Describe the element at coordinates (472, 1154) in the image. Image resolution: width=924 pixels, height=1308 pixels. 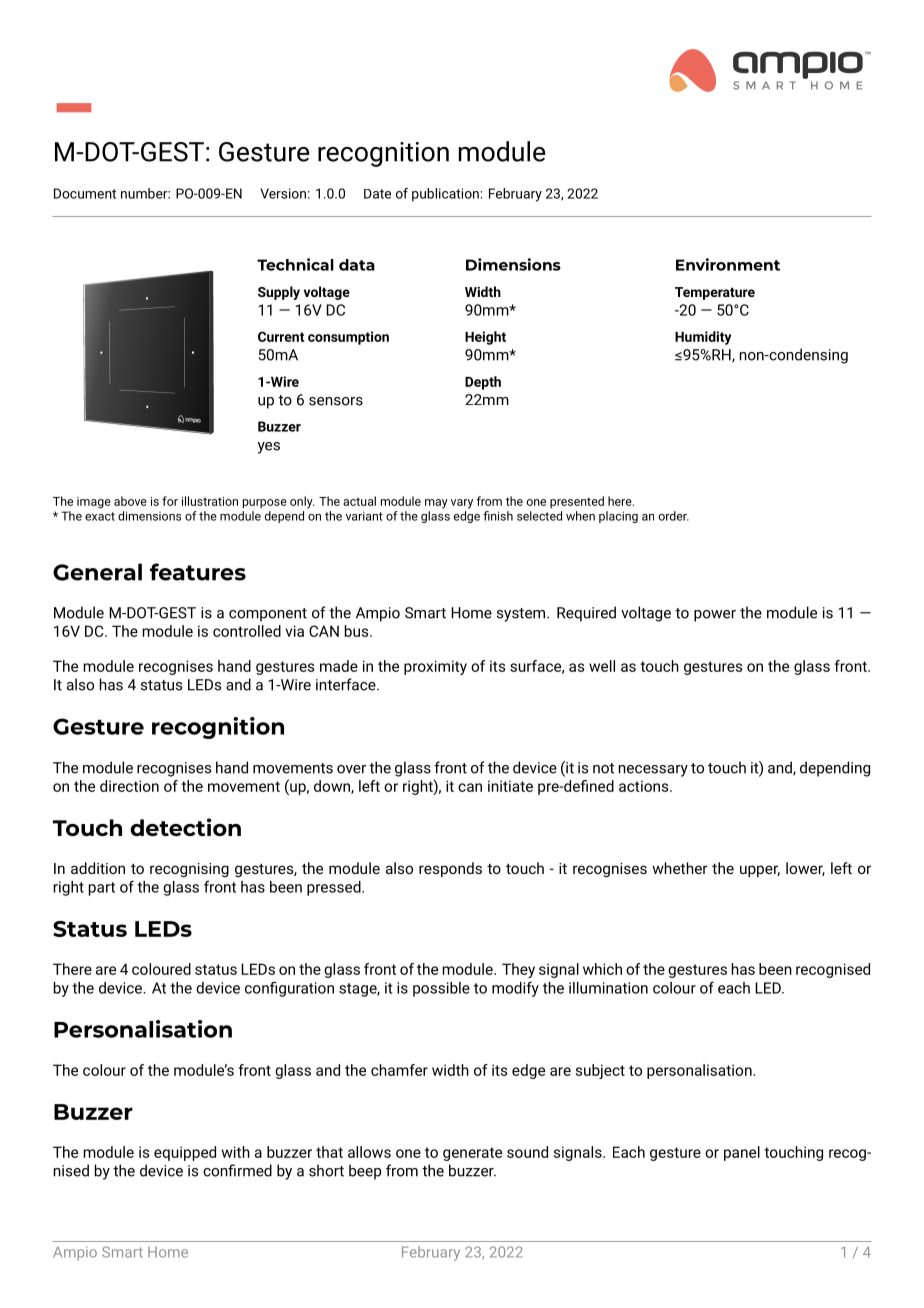
I see `generate` at that location.
